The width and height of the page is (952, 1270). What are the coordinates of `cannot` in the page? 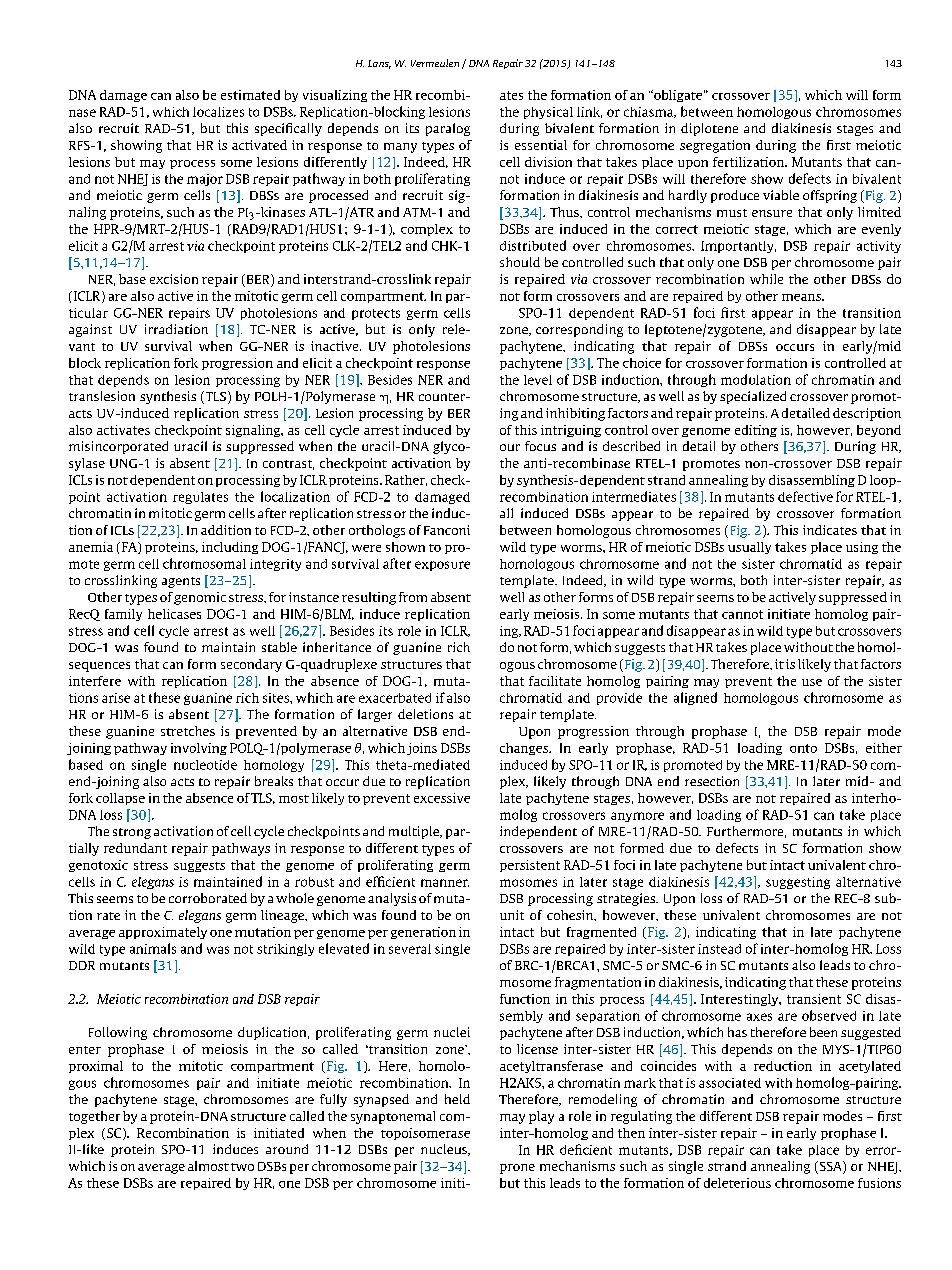 It's located at (742, 614).
